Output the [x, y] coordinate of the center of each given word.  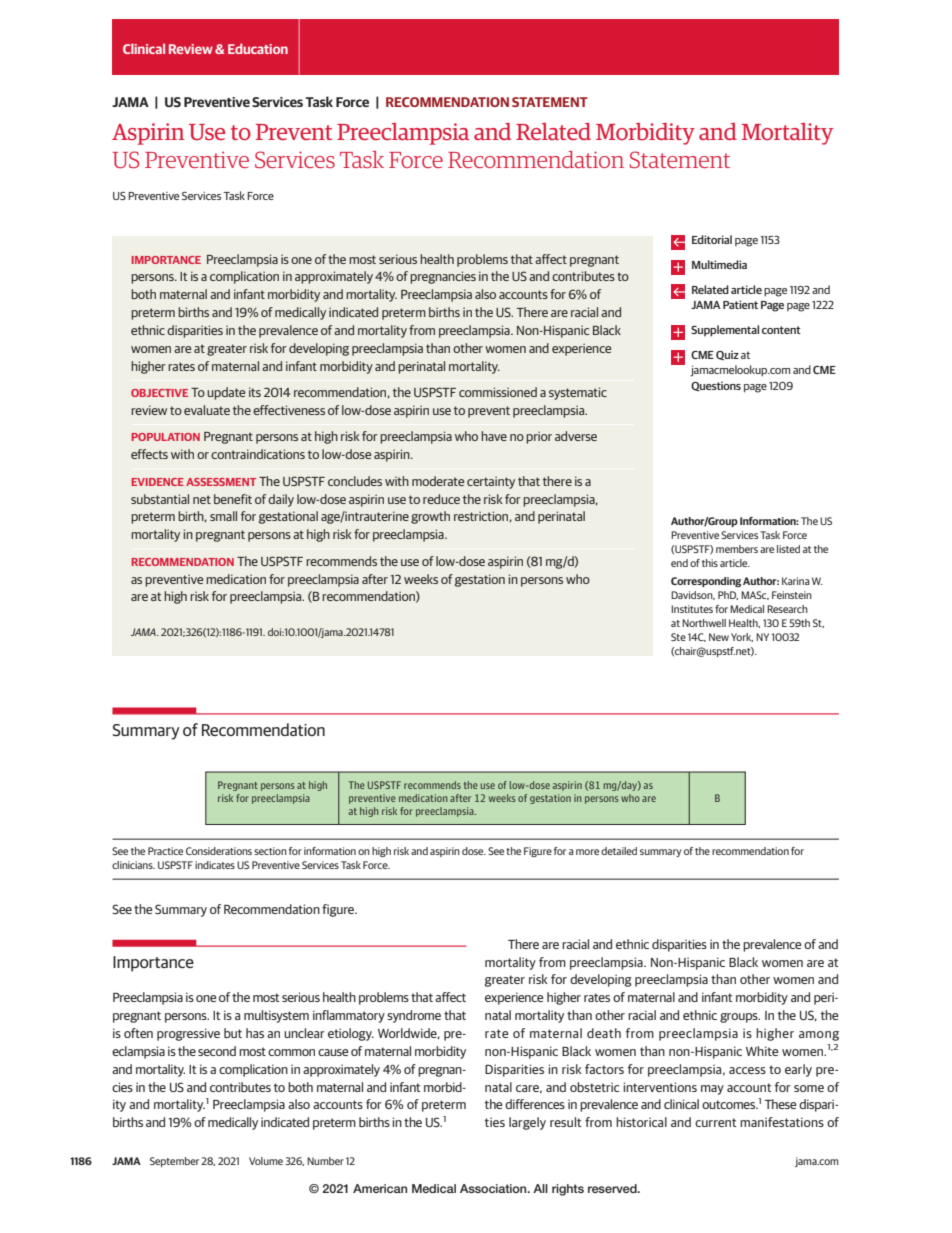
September [174, 1162]
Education [258, 48]
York [742, 637]
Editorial [712, 239]
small [223, 516]
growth [430, 517]
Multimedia [719, 264]
